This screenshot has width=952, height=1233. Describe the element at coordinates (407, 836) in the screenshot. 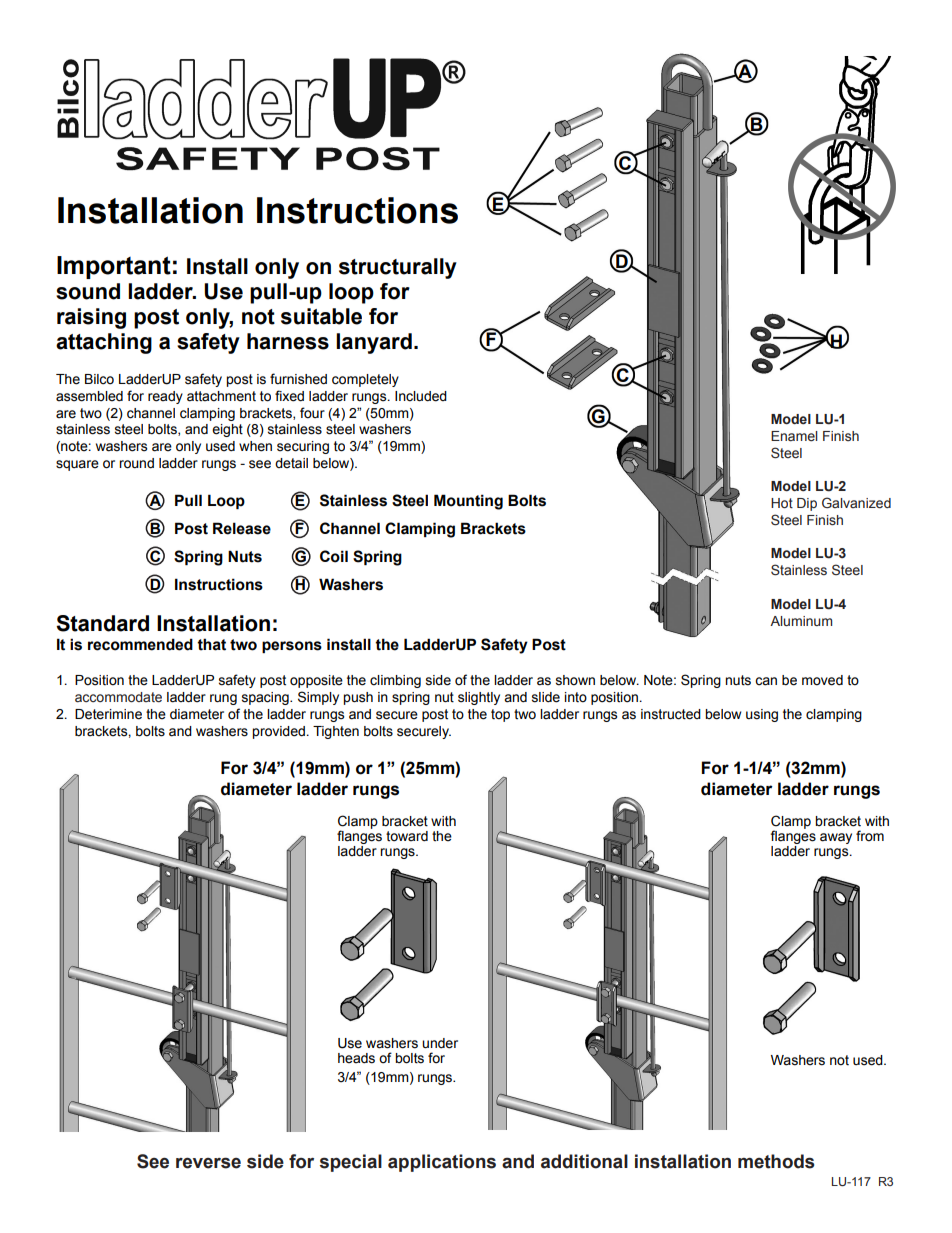

I see `toward` at that location.
